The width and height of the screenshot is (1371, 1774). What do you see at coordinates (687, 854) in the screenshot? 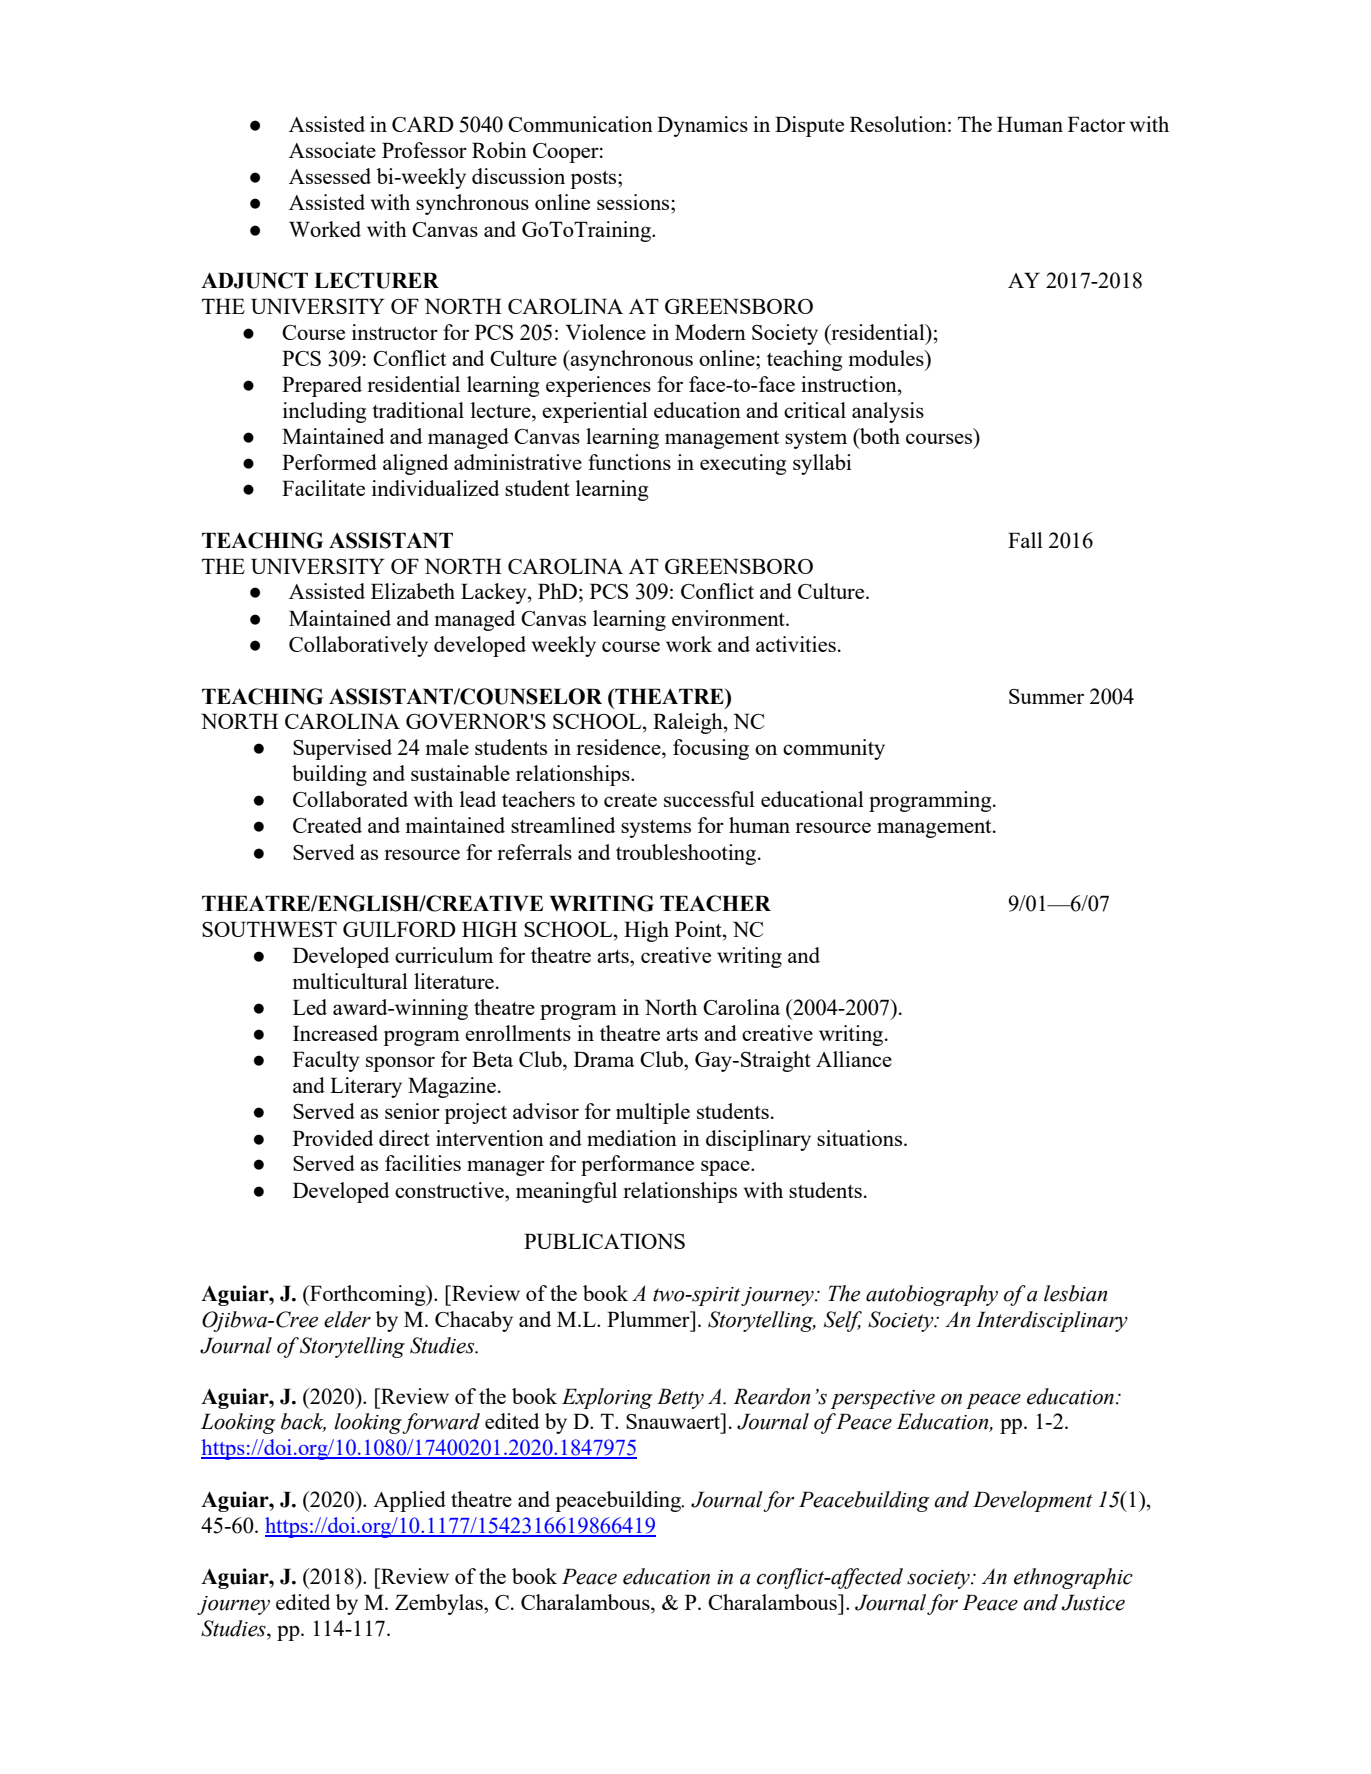
I see `troubleshooting` at bounding box center [687, 854].
